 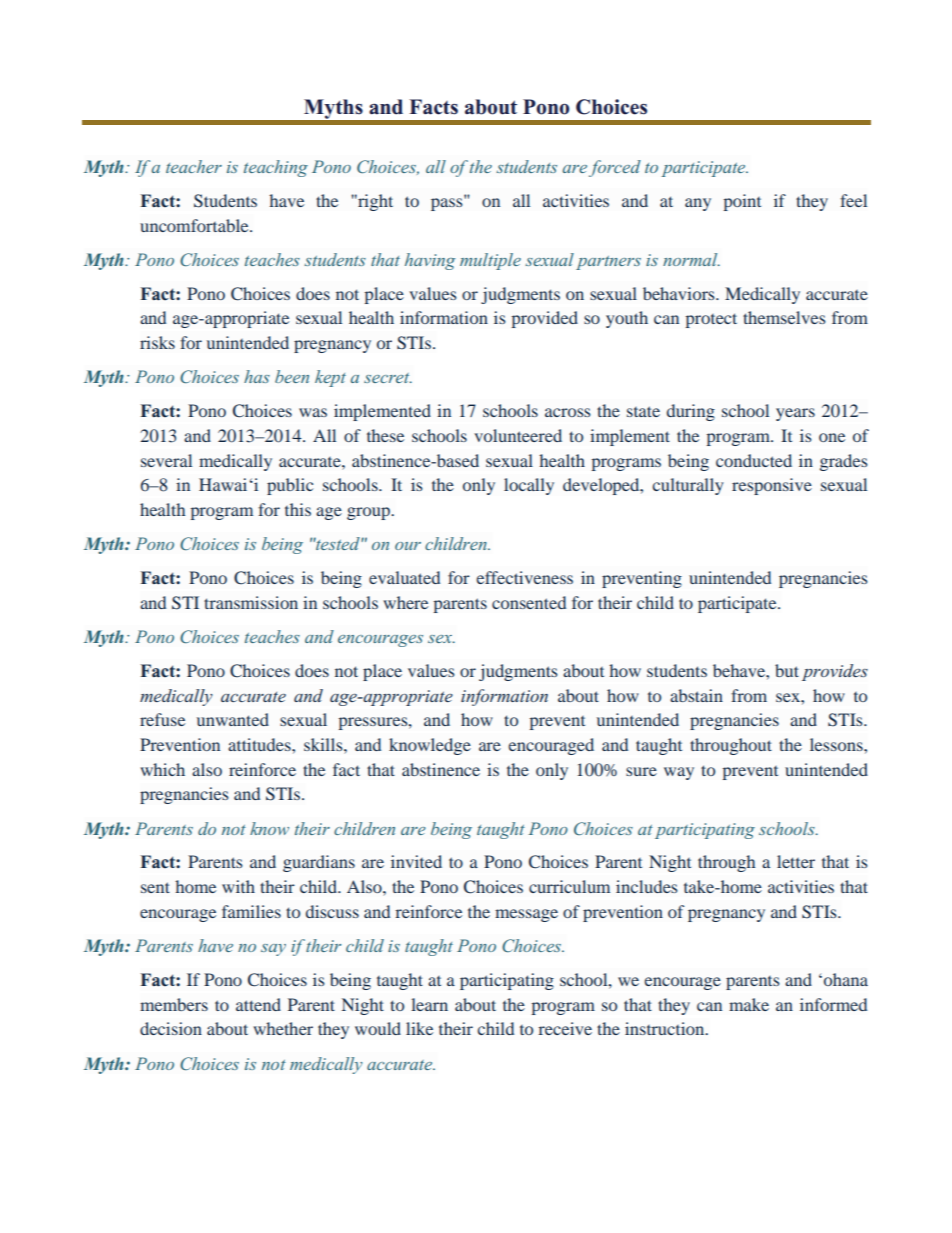 What do you see at coordinates (290, 486) in the screenshot?
I see `public` at bounding box center [290, 486].
